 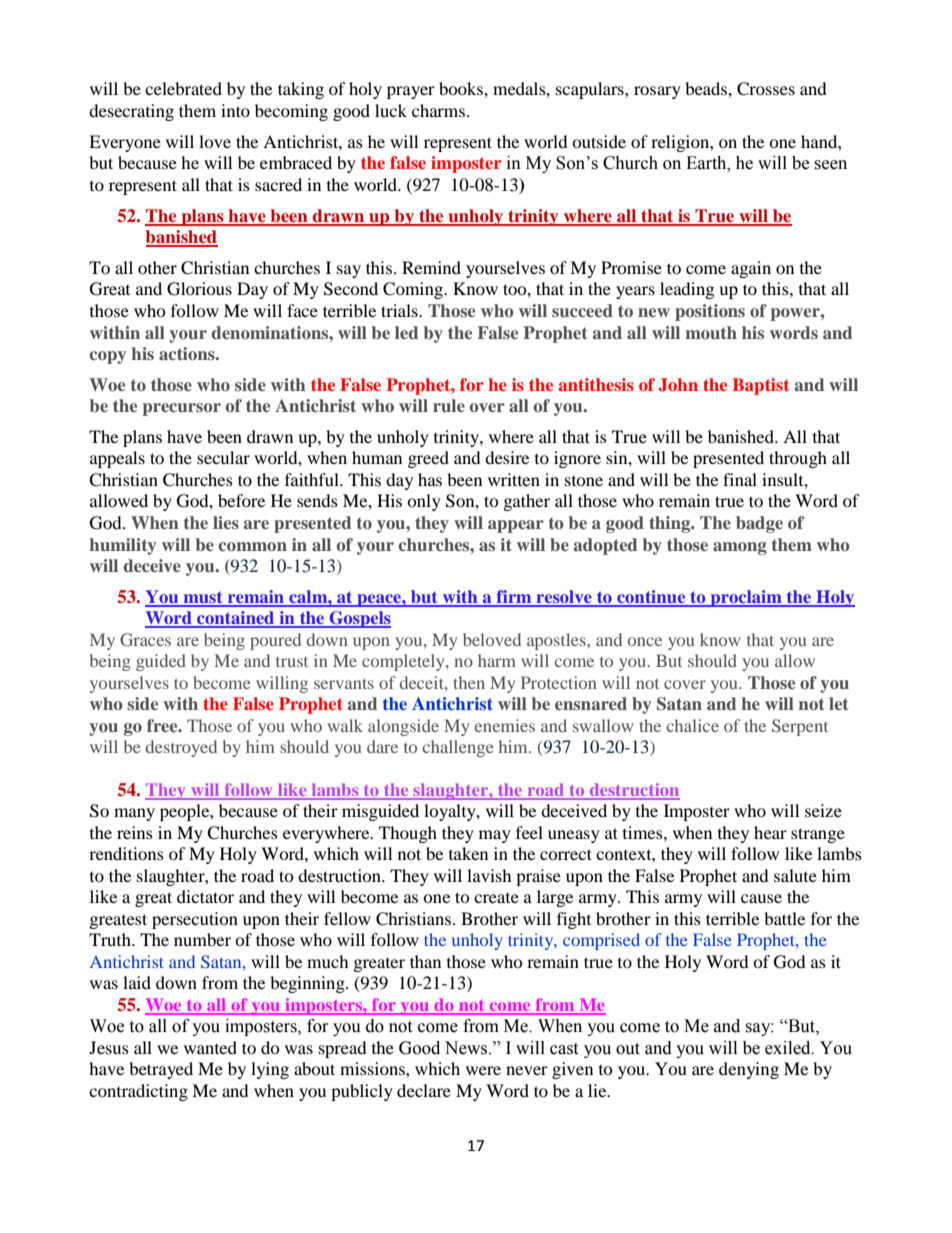 I want to click on proclaim, so click(x=746, y=598).
